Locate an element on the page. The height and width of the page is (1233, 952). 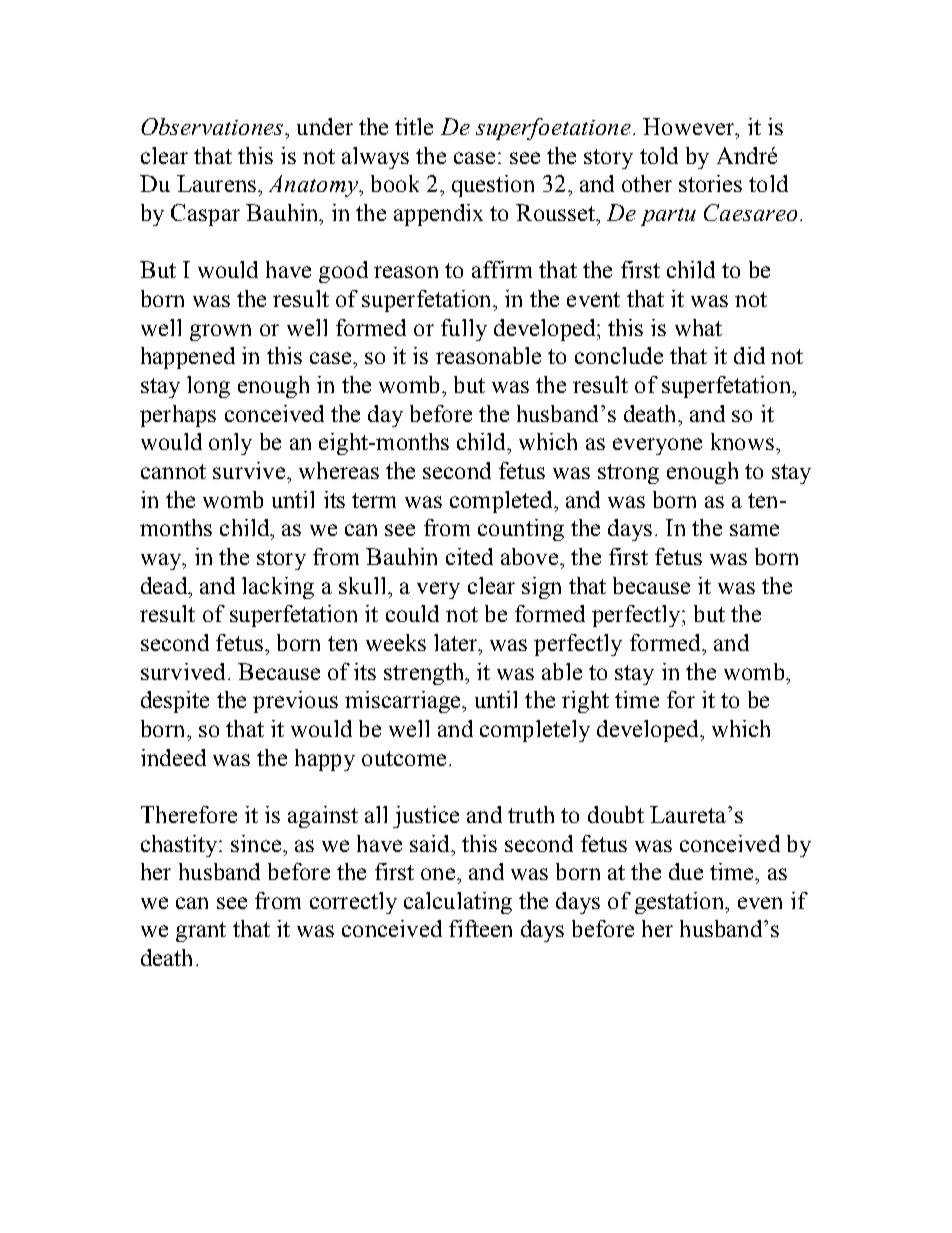
right is located at coordinates (585, 702).
